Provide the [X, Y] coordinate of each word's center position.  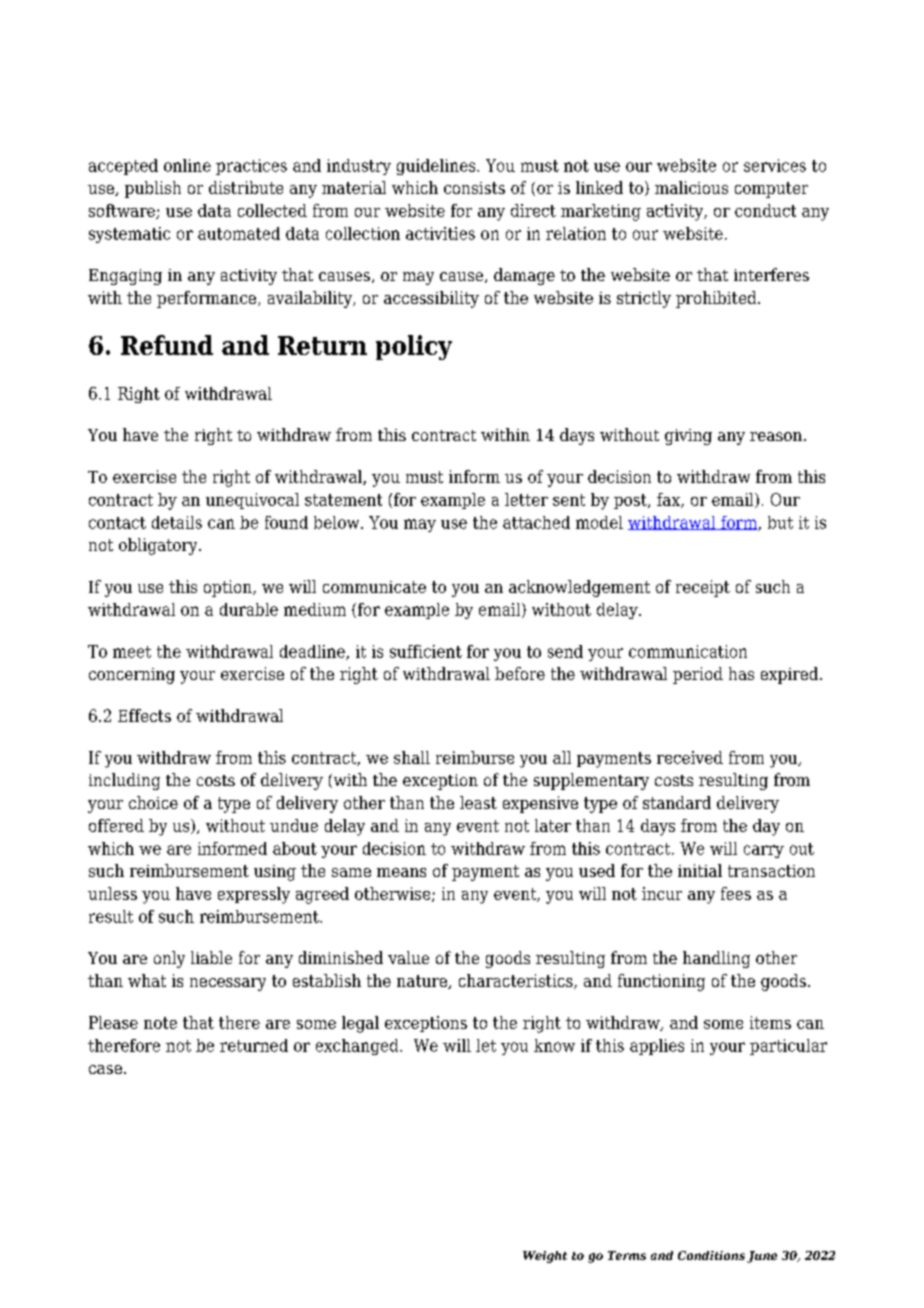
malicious [691, 187]
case [105, 1069]
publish [153, 189]
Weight [545, 1257]
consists [474, 188]
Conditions [711, 1255]
